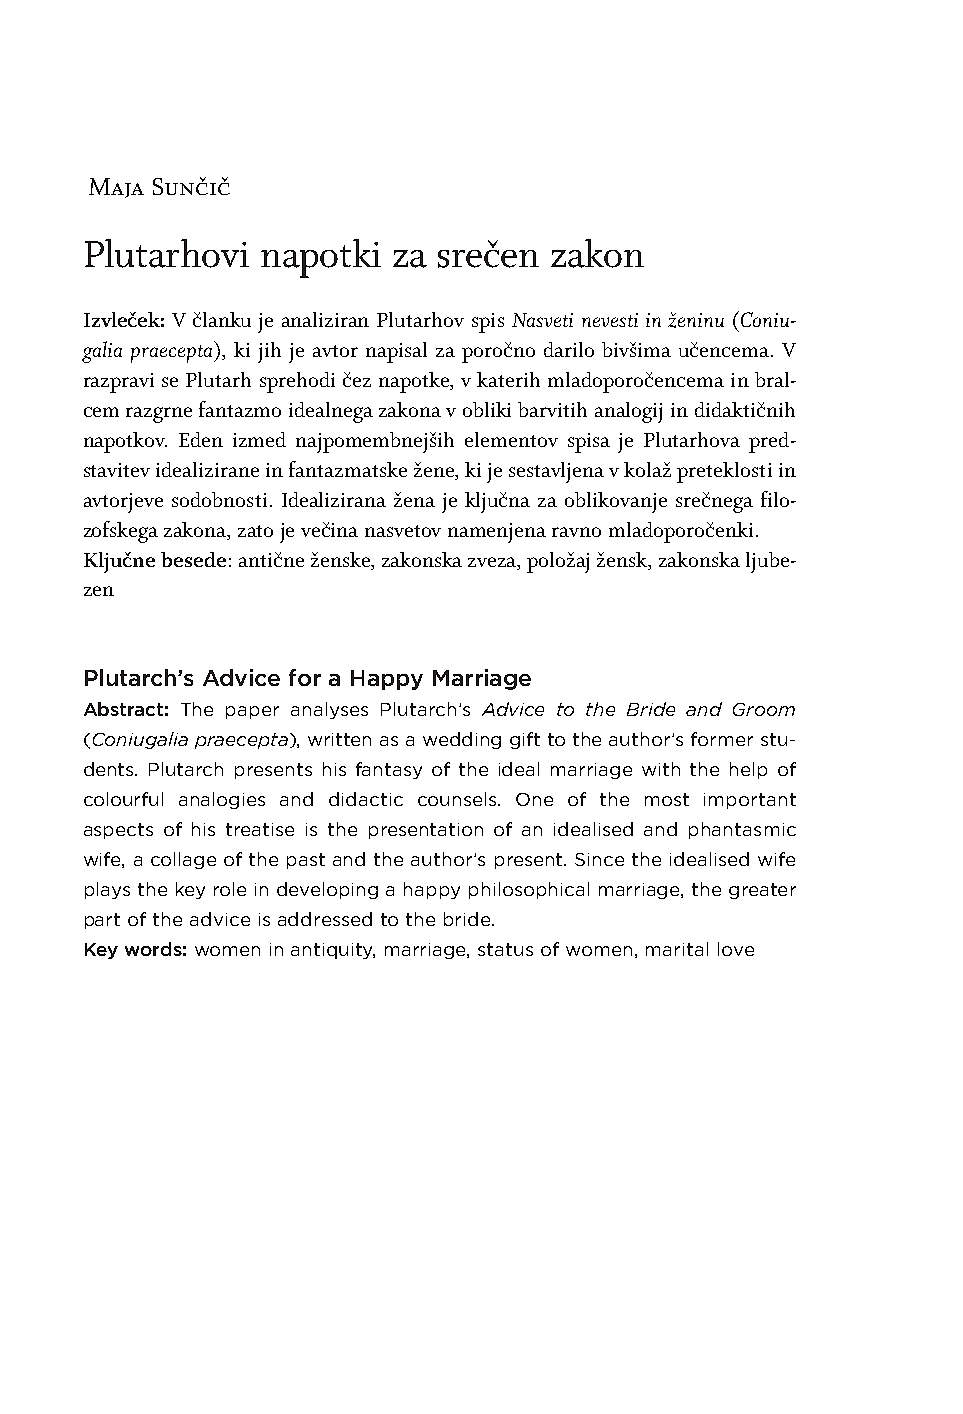  Describe the element at coordinates (505, 949) in the image. I see `status` at that location.
